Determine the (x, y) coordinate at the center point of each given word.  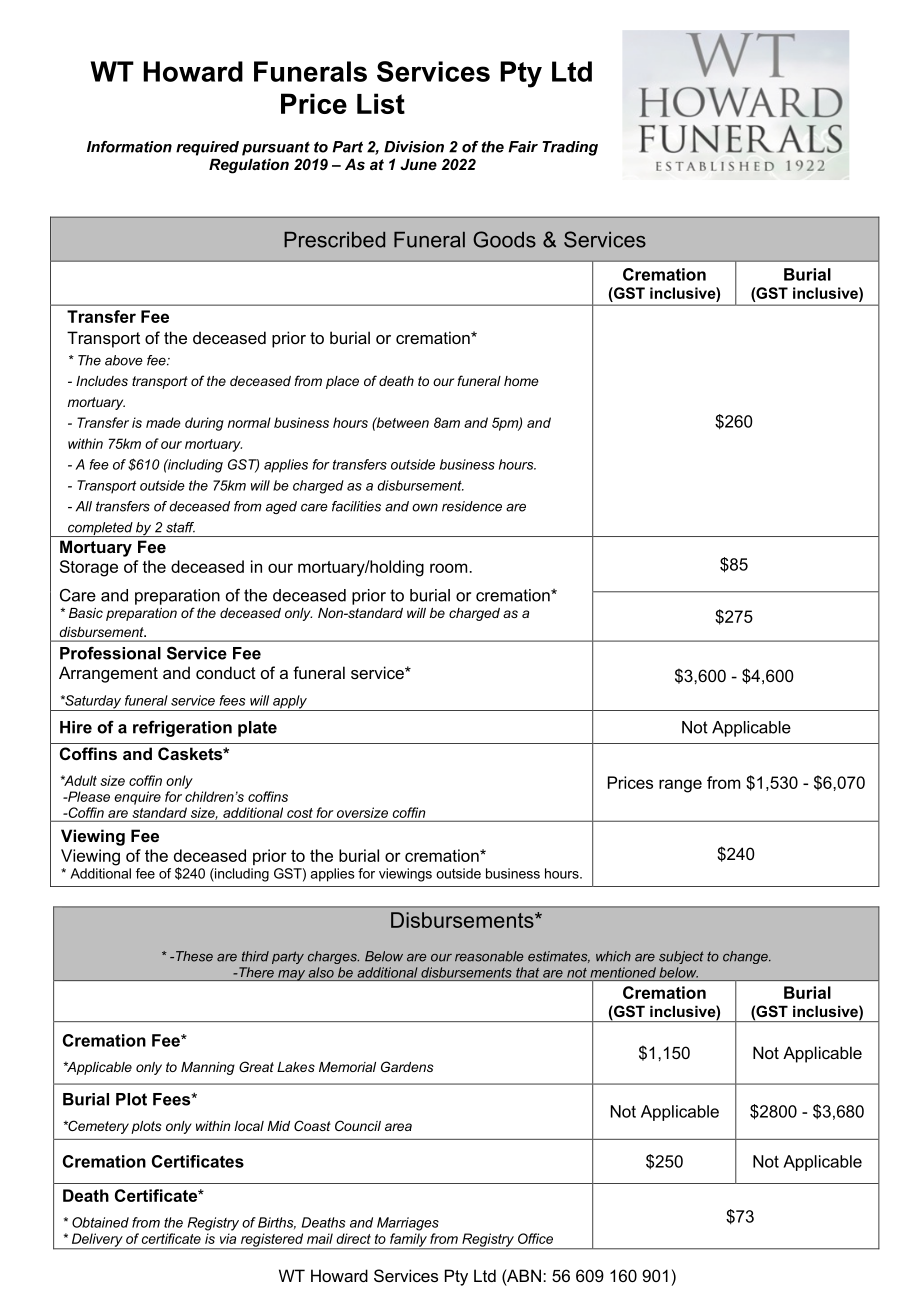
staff (180, 527)
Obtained (100, 1222)
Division (414, 147)
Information (129, 147)
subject (681, 957)
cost (300, 813)
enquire (137, 798)
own (425, 507)
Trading (570, 148)
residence (472, 506)
